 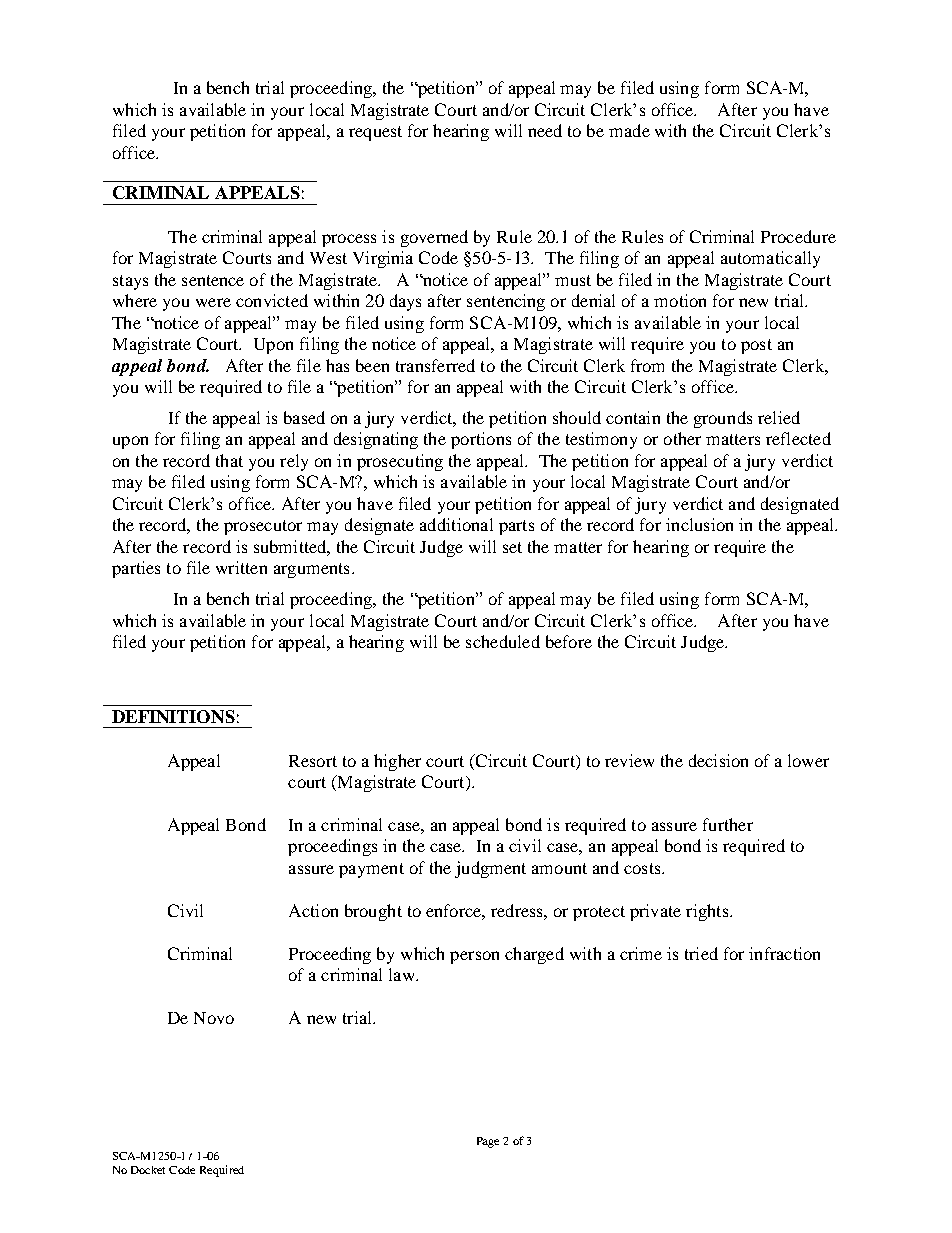 What do you see at coordinates (488, 1142) in the document?
I see `Page` at bounding box center [488, 1142].
